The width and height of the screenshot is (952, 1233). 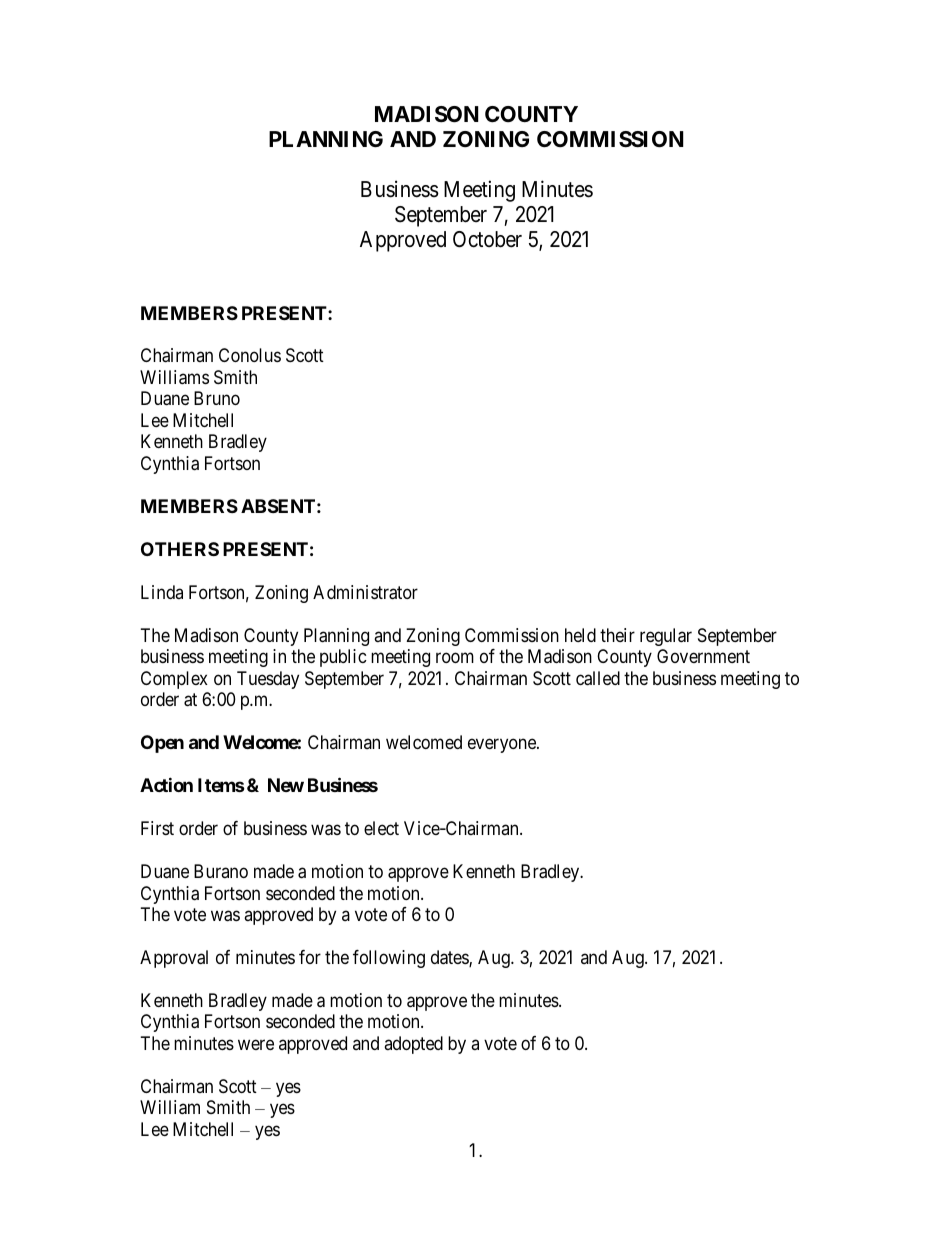 What do you see at coordinates (617, 635) in the screenshot?
I see `their` at bounding box center [617, 635].
